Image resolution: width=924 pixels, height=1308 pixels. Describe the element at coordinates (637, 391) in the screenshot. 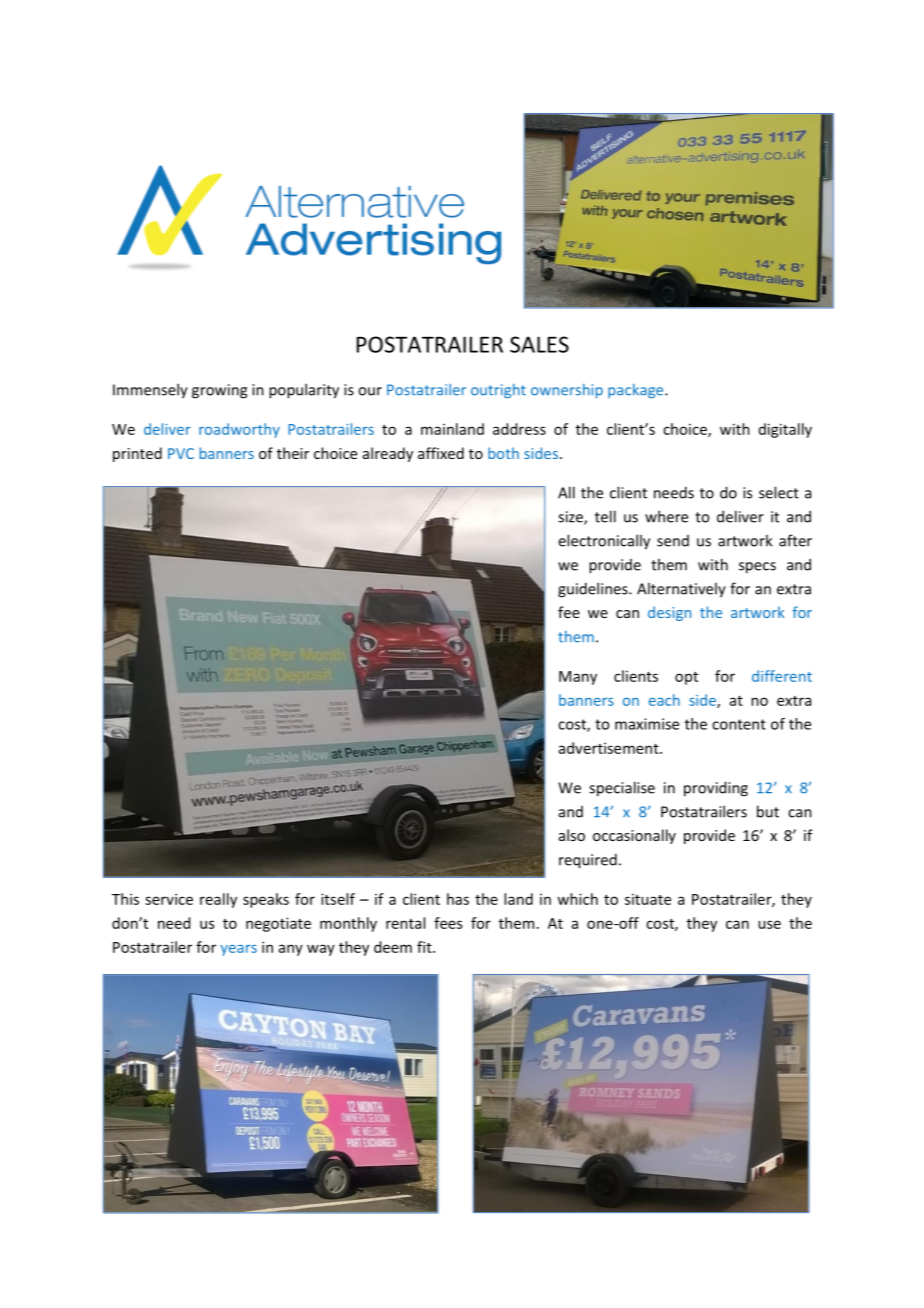

I see `package` at that location.
